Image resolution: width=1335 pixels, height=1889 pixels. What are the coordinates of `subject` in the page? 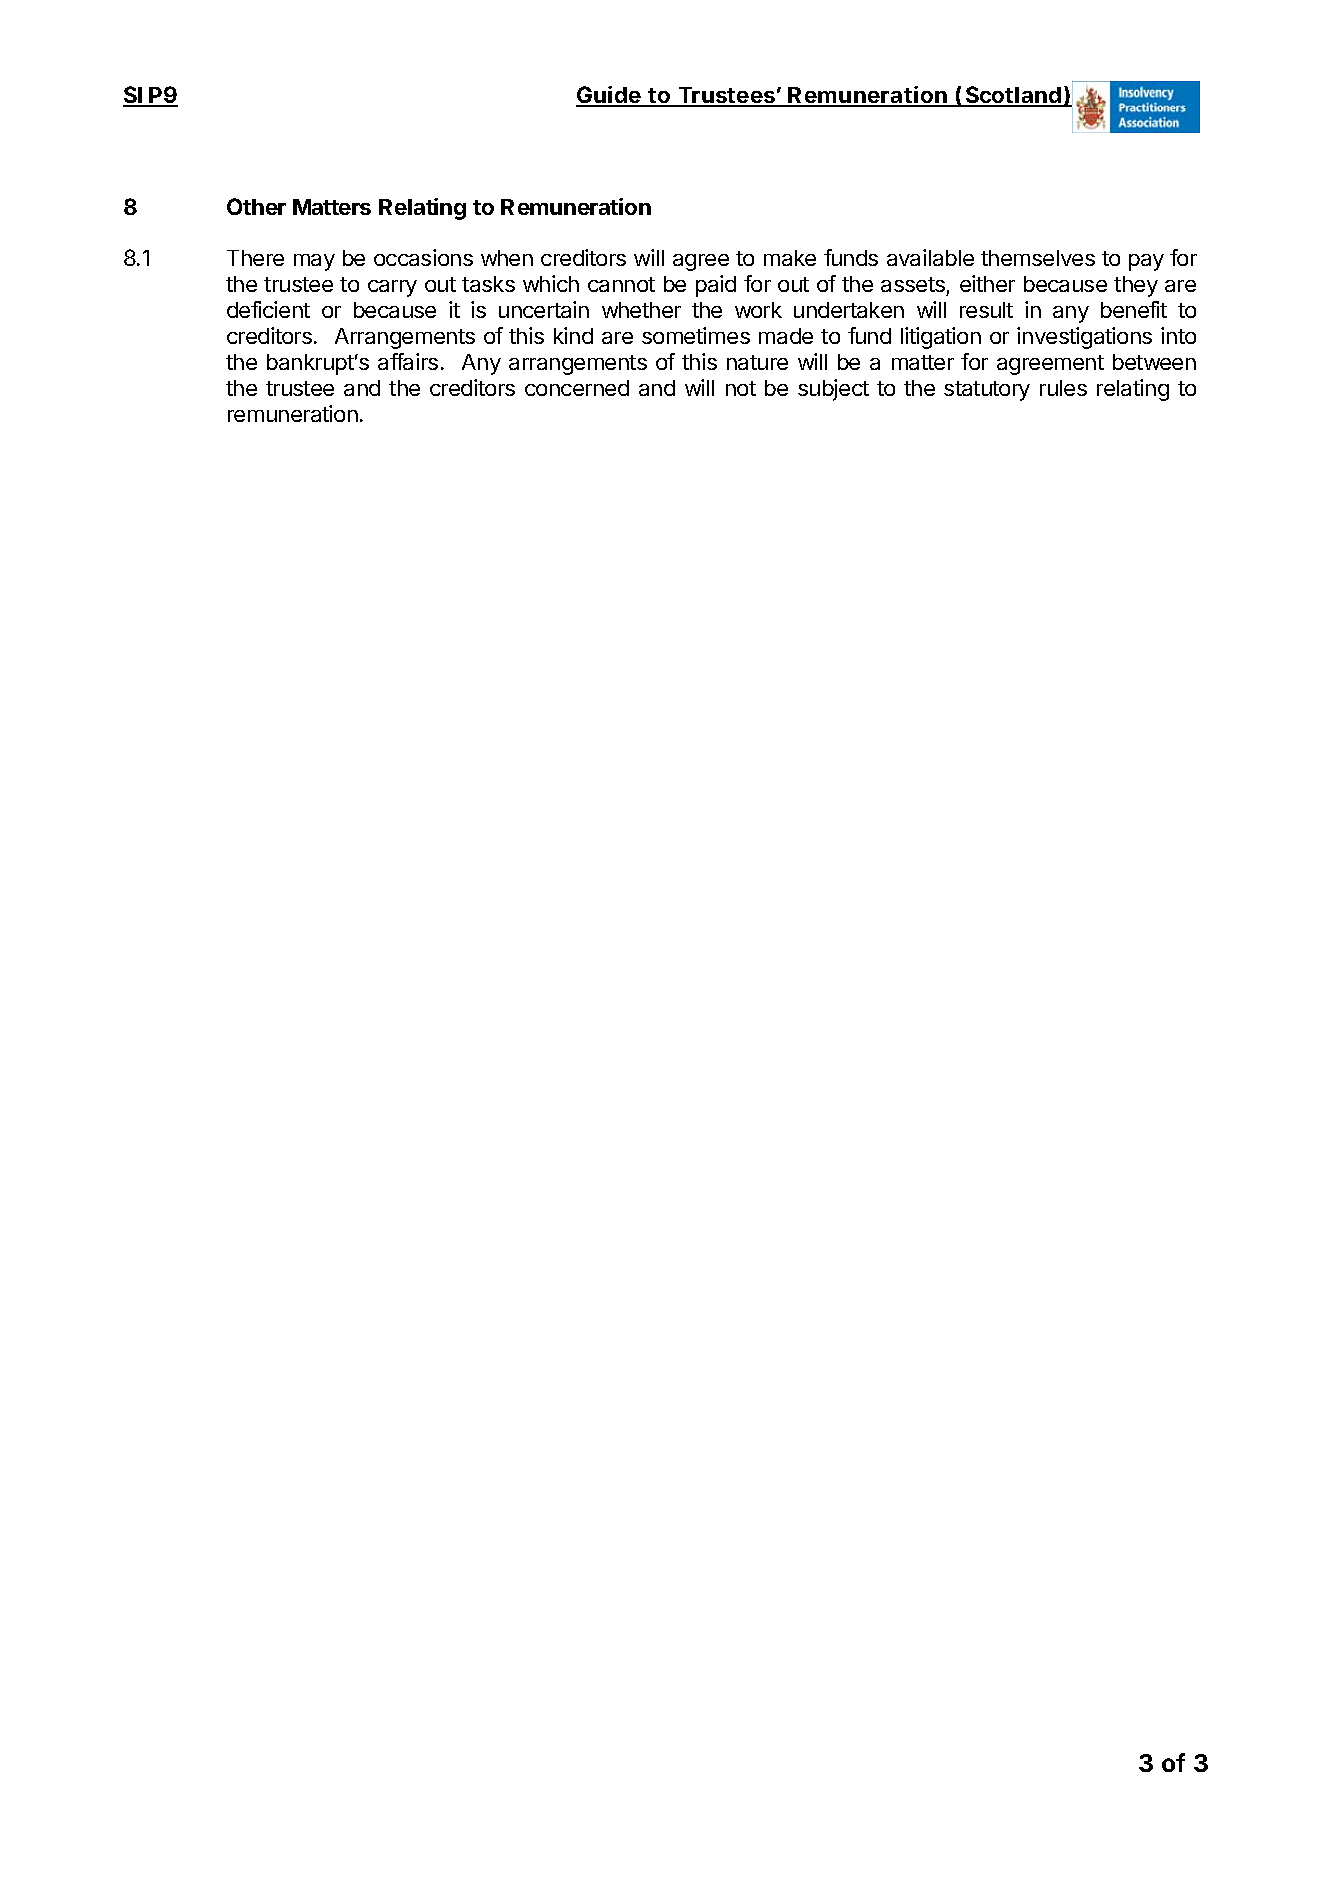 It's located at (833, 390).
